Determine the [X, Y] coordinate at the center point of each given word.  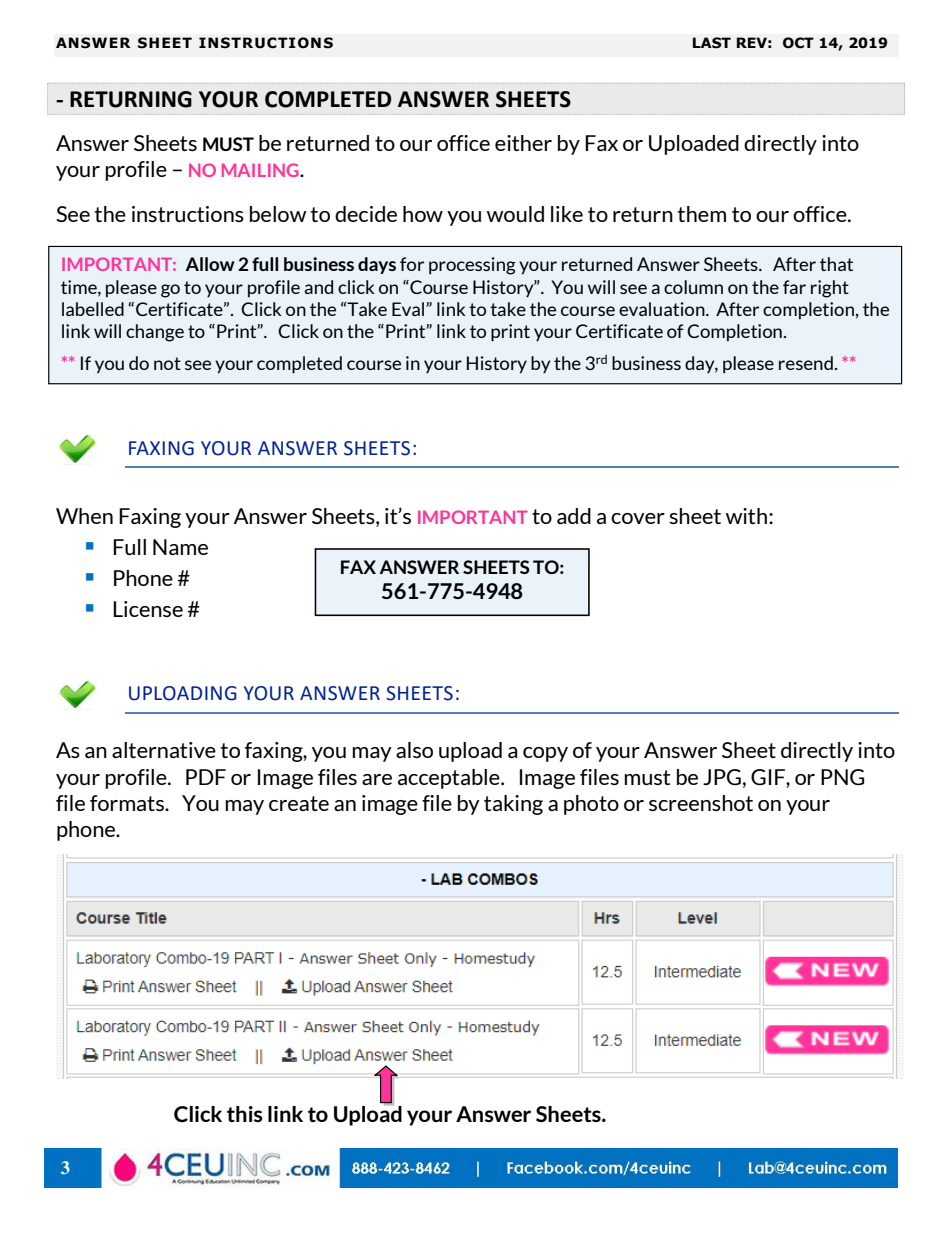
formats [128, 803]
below [278, 214]
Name [180, 547]
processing [472, 266]
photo [591, 805]
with [746, 516]
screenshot [701, 803]
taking [513, 805]
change [155, 333]
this [245, 1114]
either [523, 143]
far [794, 287]
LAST [712, 43]
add [574, 516]
